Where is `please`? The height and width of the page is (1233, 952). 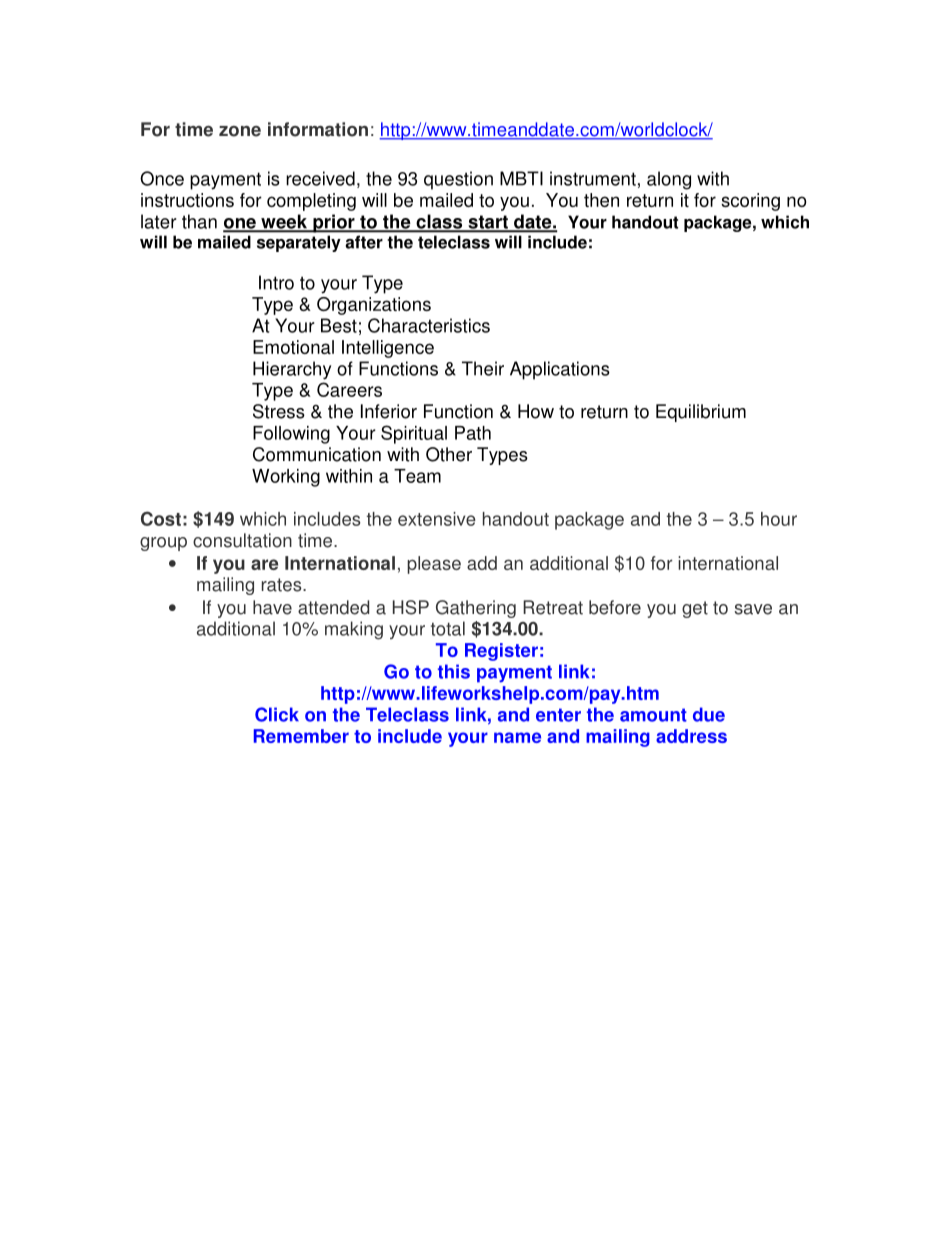
please is located at coordinates (434, 565).
